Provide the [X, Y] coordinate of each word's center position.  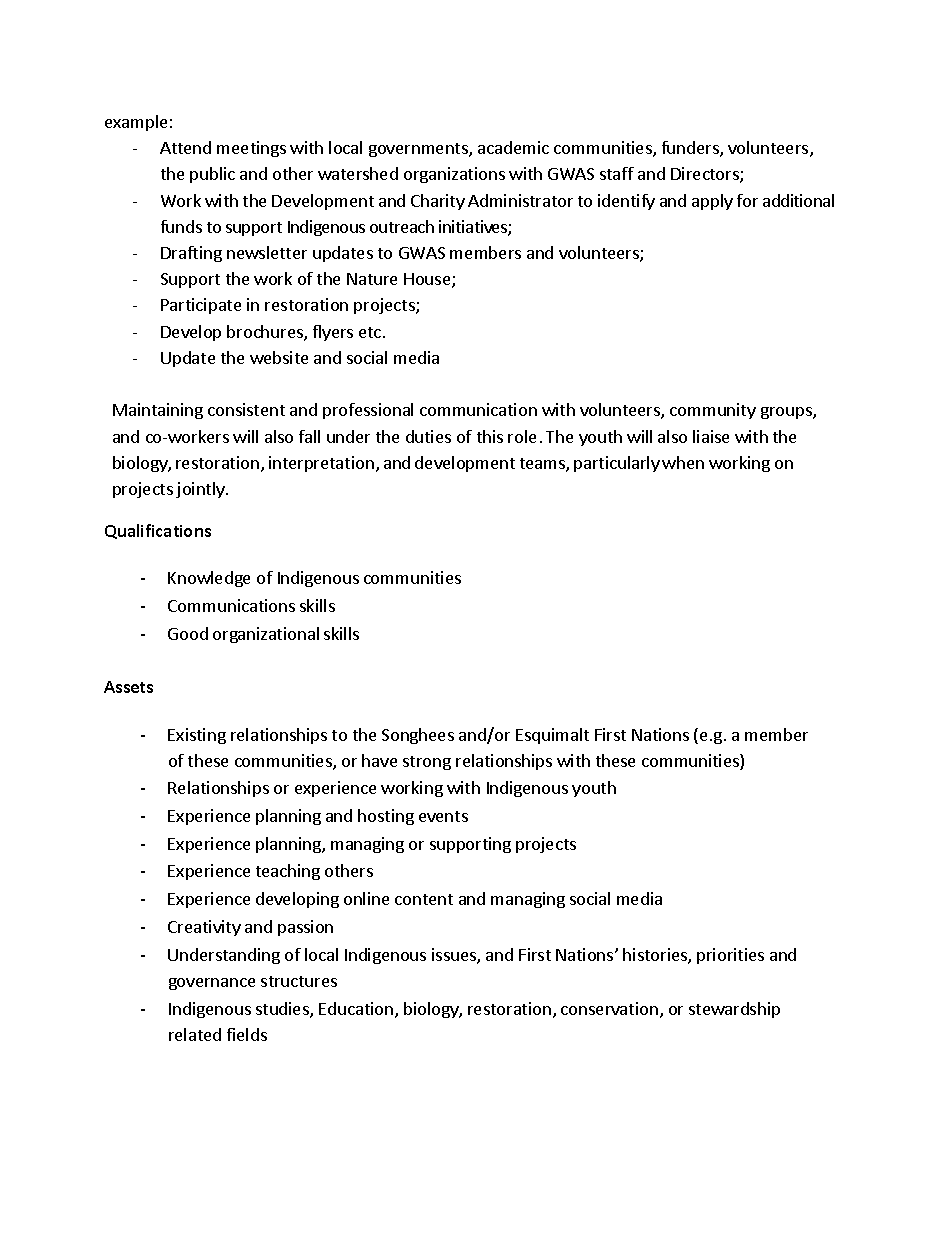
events [443, 816]
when [683, 462]
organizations [454, 175]
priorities [730, 956]
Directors [706, 175]
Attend [185, 147]
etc [371, 332]
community [713, 411]
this [490, 436]
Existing [197, 736]
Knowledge [209, 579]
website [279, 357]
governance [212, 984]
